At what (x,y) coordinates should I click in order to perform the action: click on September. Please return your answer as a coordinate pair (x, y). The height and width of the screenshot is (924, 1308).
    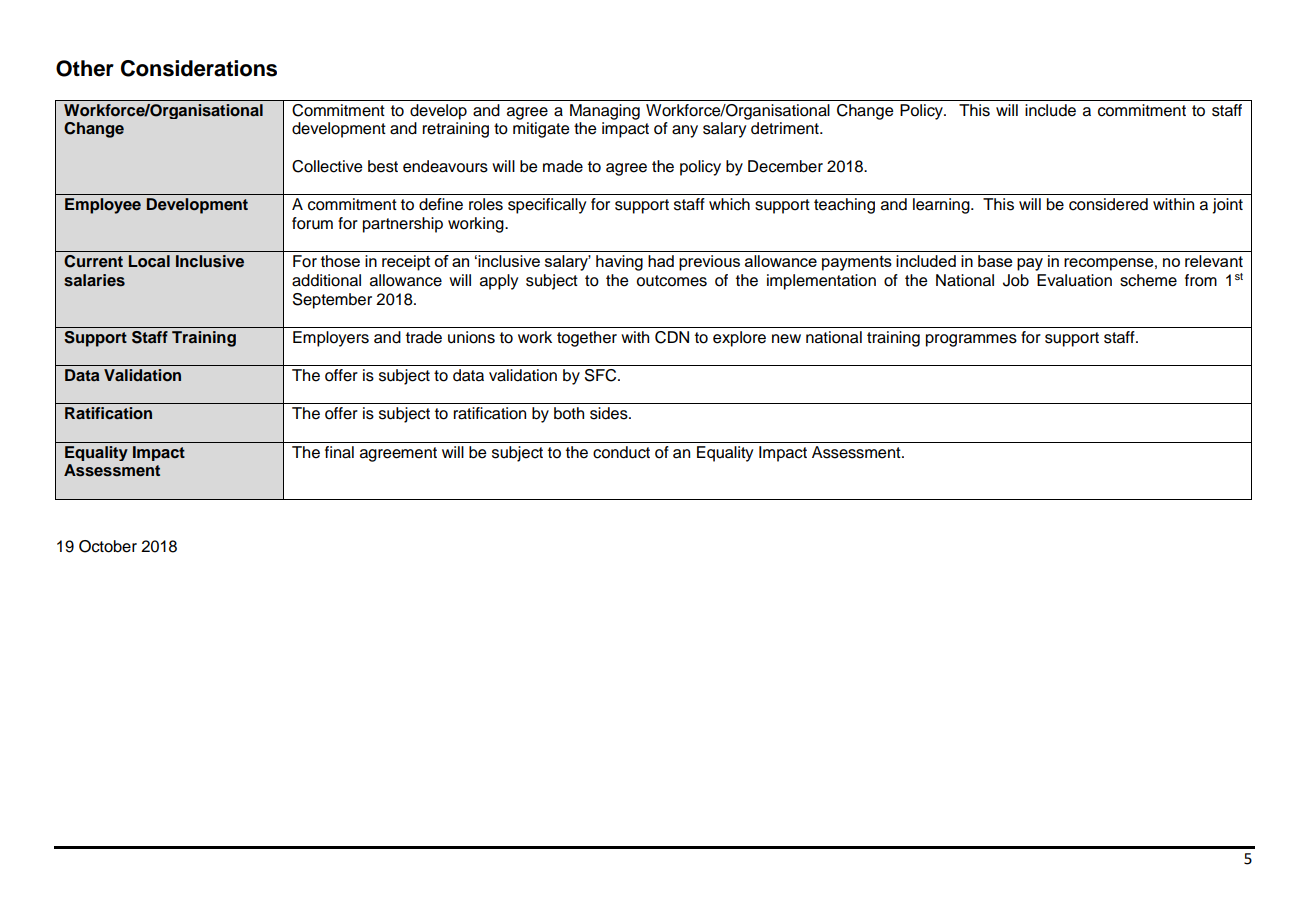
    Looking at the image, I should click on (332, 301).
